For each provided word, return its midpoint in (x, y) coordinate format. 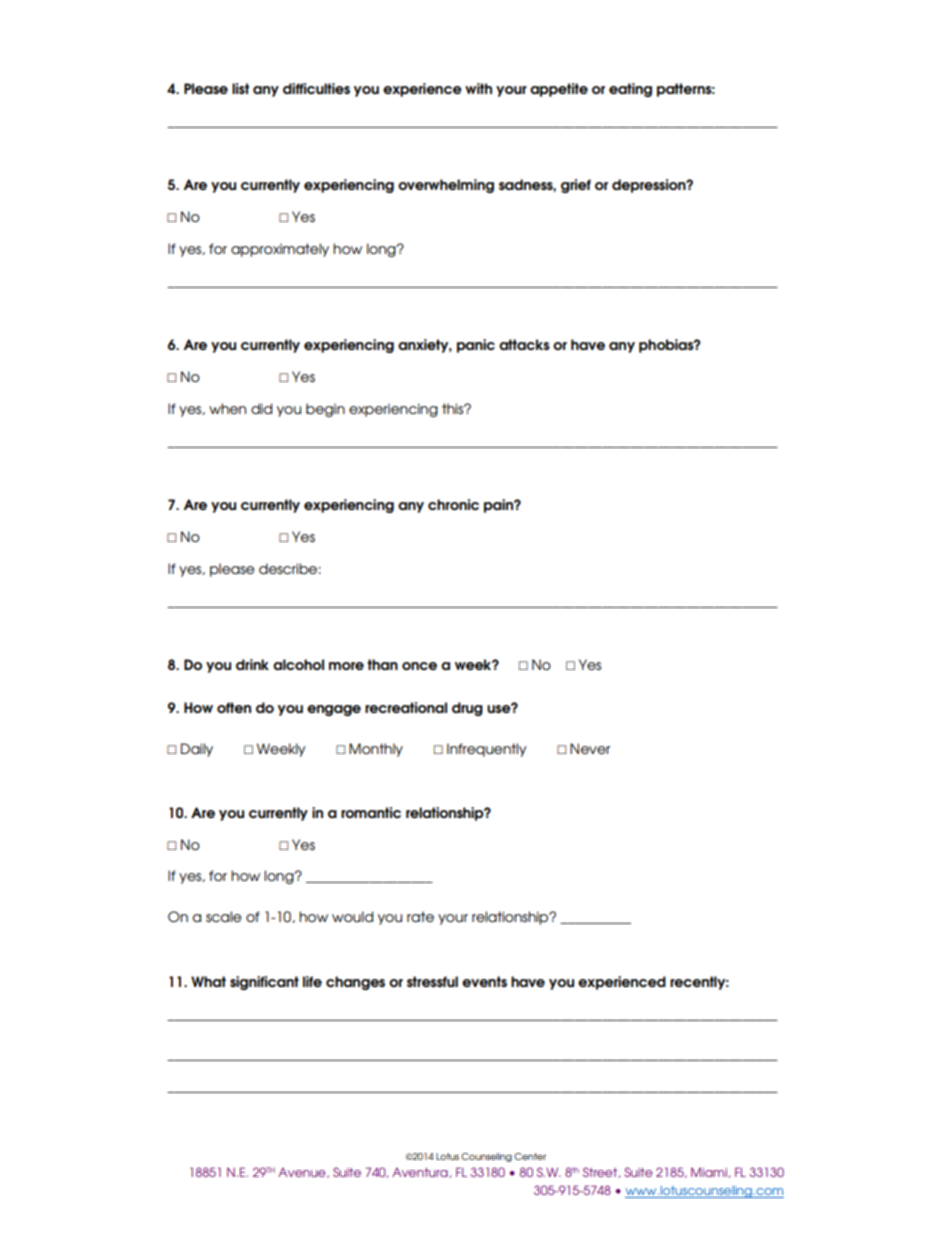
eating (630, 90)
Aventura (421, 1173)
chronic (453, 504)
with (478, 88)
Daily (197, 750)
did (261, 408)
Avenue (303, 1173)
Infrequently (487, 750)
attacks (524, 344)
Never (590, 748)
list (240, 88)
